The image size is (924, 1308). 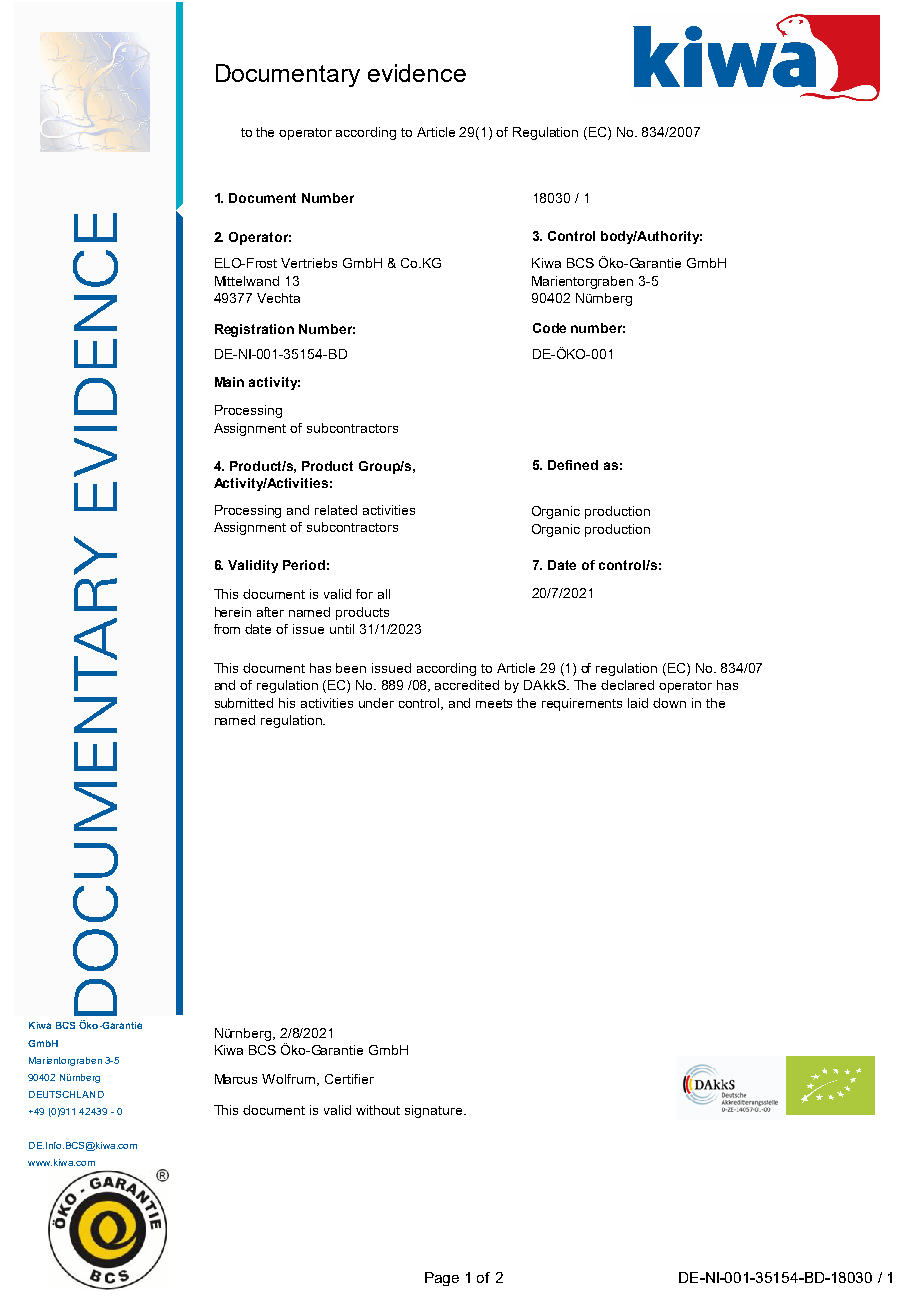 What do you see at coordinates (376, 703) in the screenshot?
I see `under` at bounding box center [376, 703].
